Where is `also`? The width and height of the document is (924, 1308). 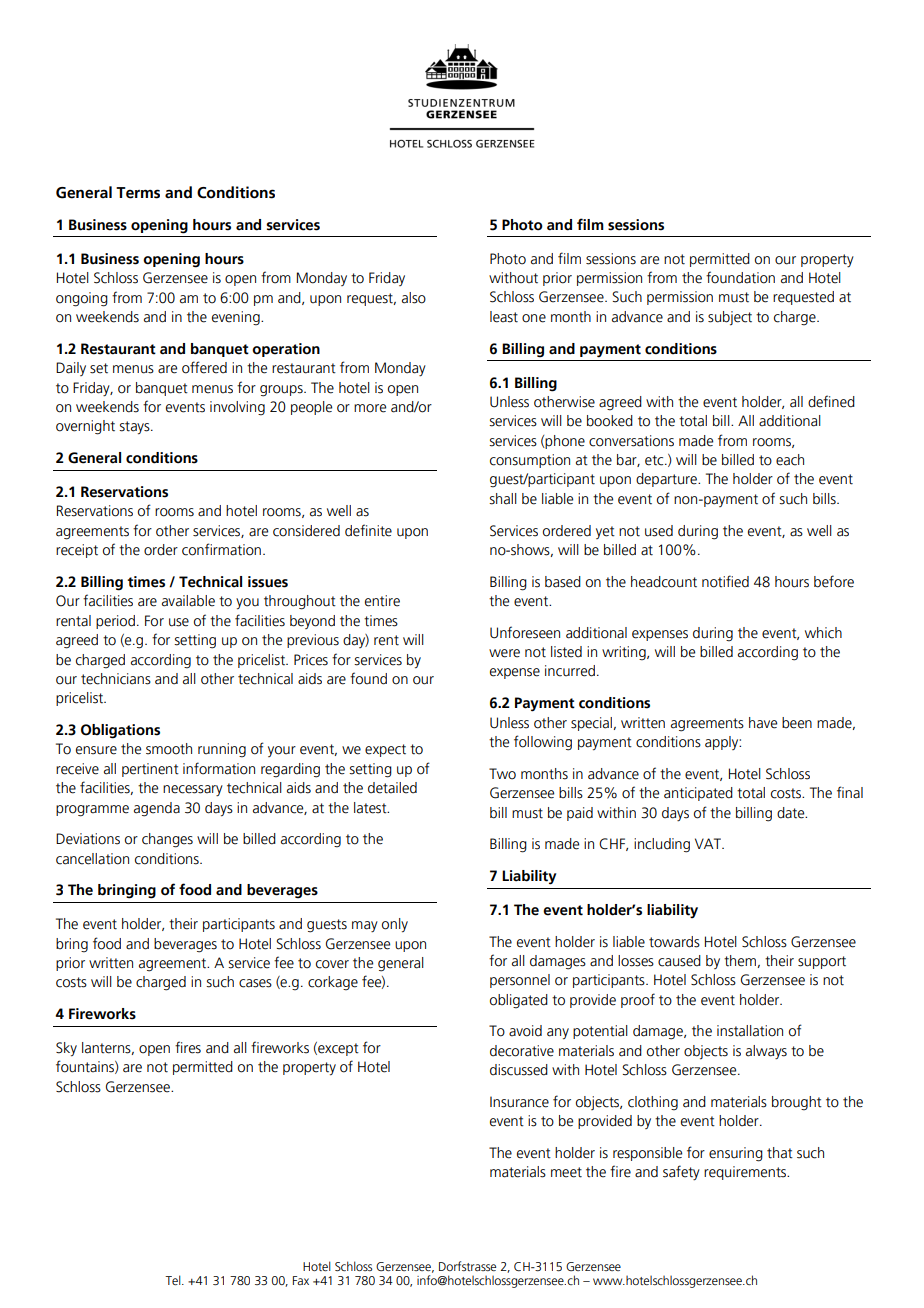
also is located at coordinates (414, 298).
